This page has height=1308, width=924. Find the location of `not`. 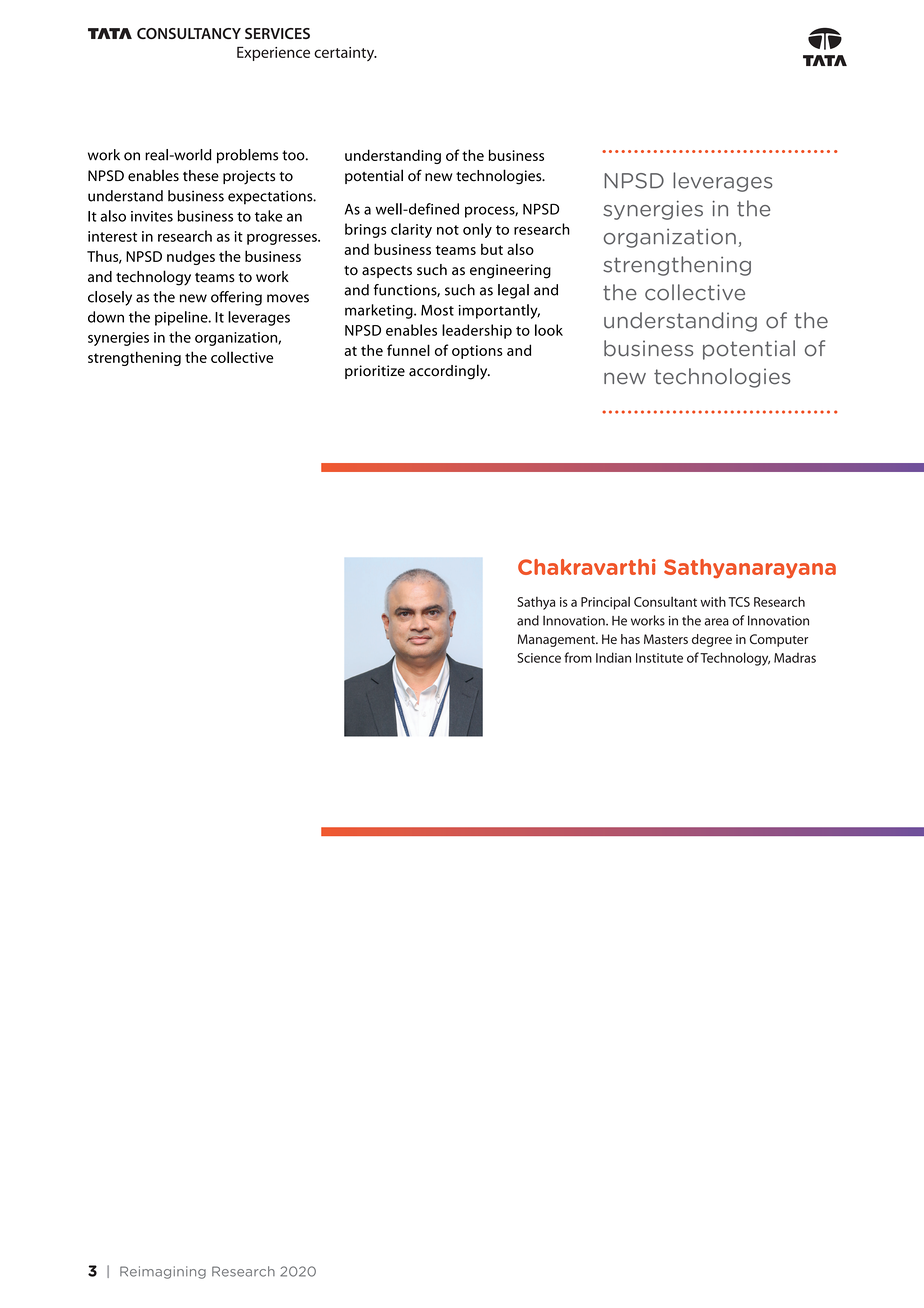

not is located at coordinates (448, 230).
